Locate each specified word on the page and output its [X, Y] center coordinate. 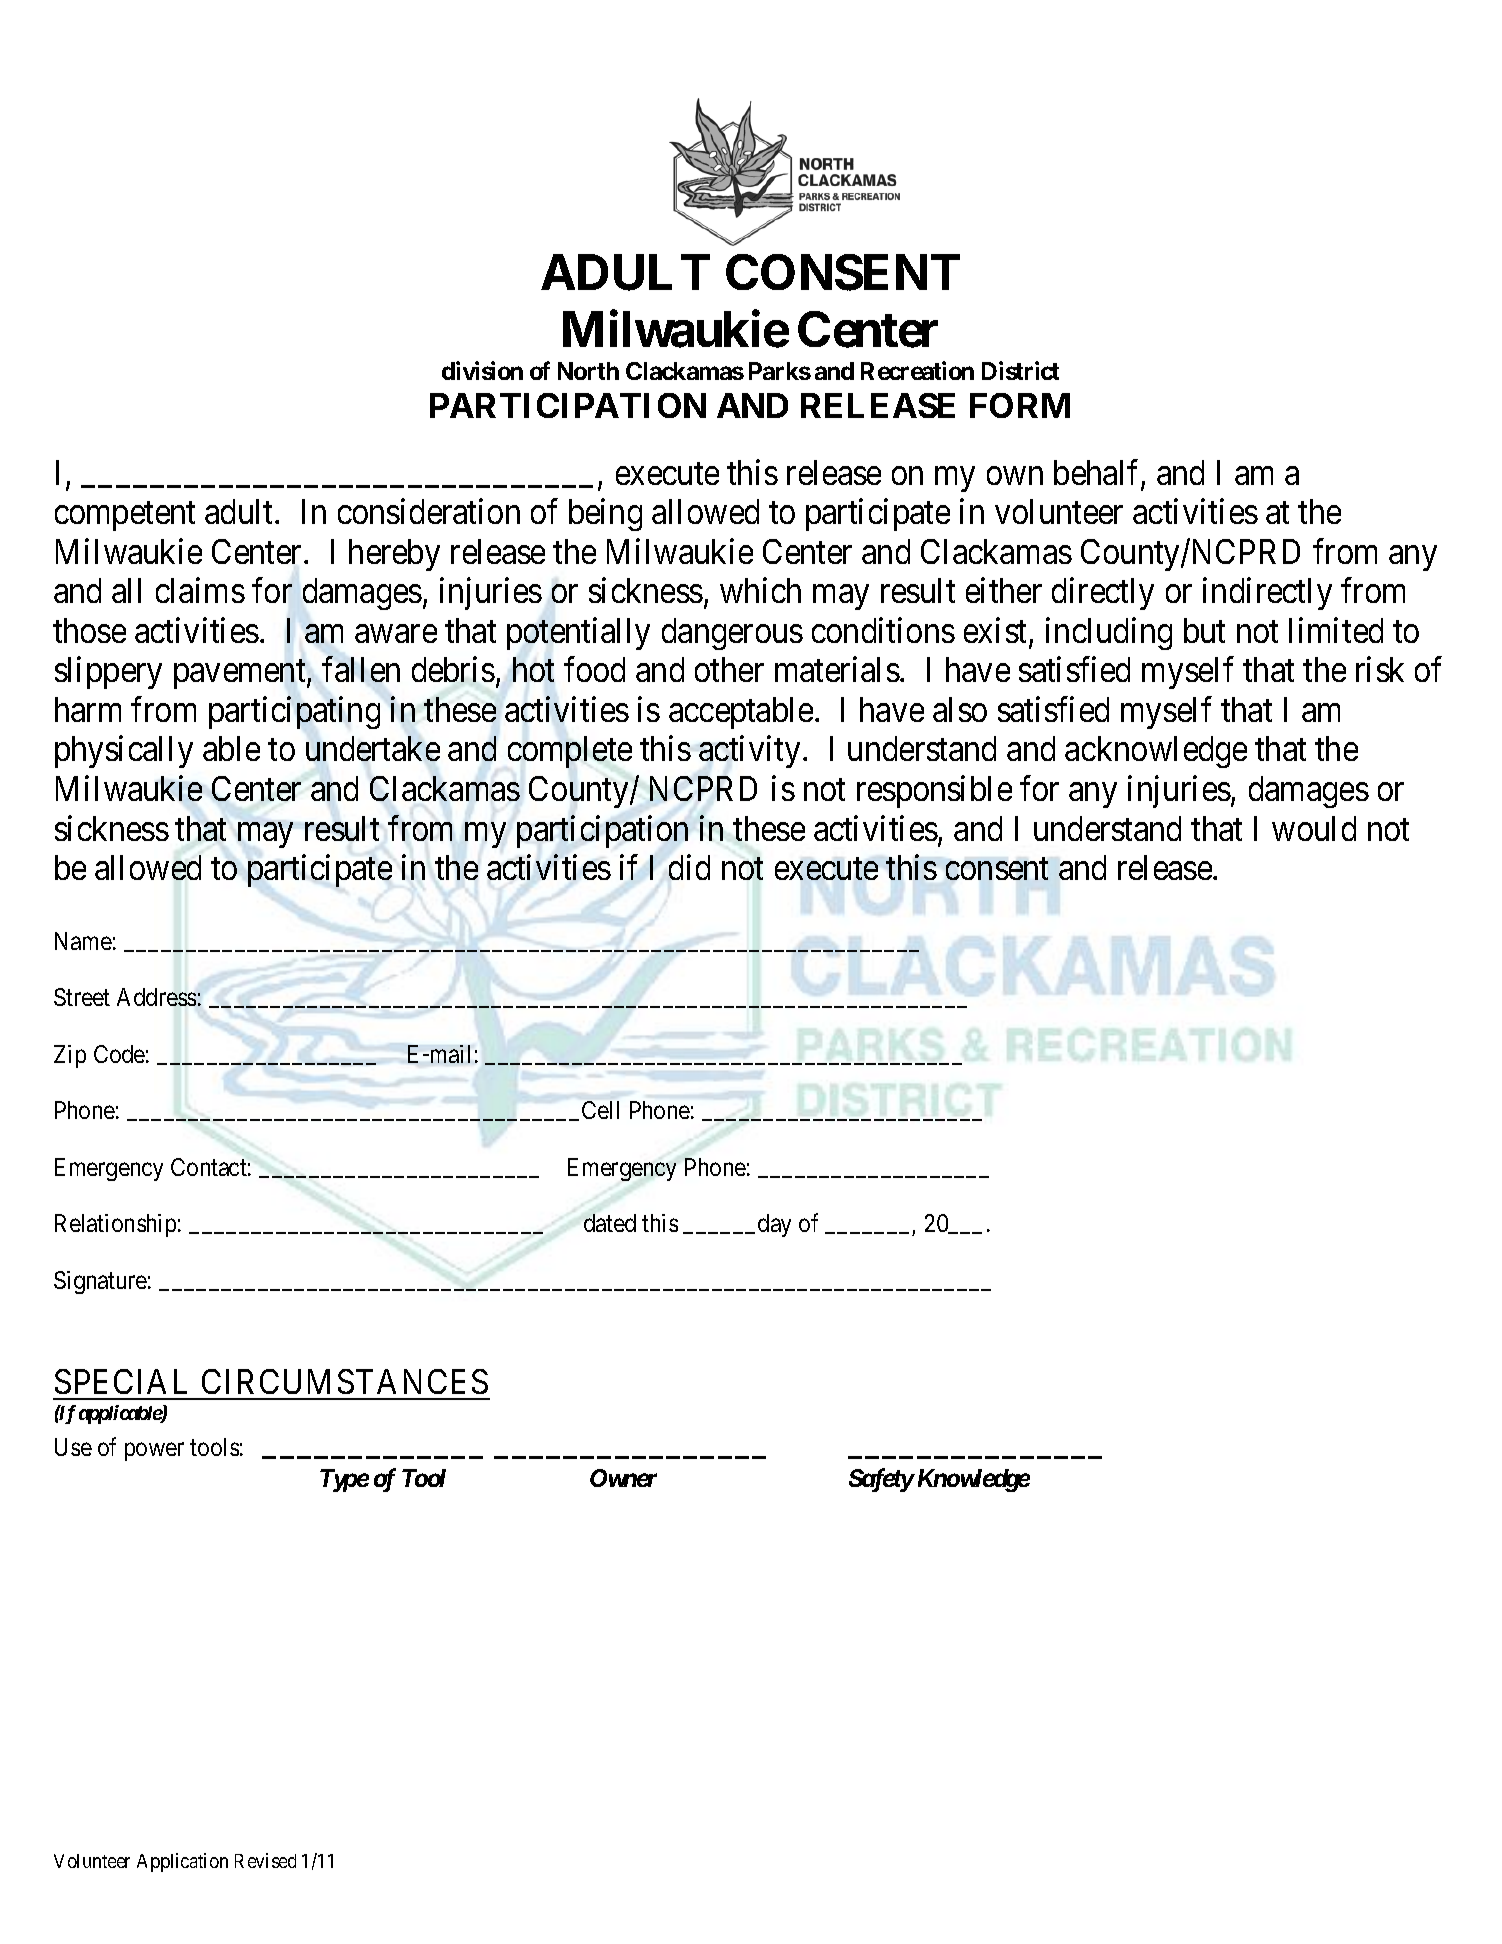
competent [125, 516]
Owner [623, 1478]
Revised [265, 1860]
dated [610, 1223]
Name [83, 941]
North [588, 371]
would [1314, 828]
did [689, 867]
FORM [1020, 405]
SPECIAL [121, 1381]
